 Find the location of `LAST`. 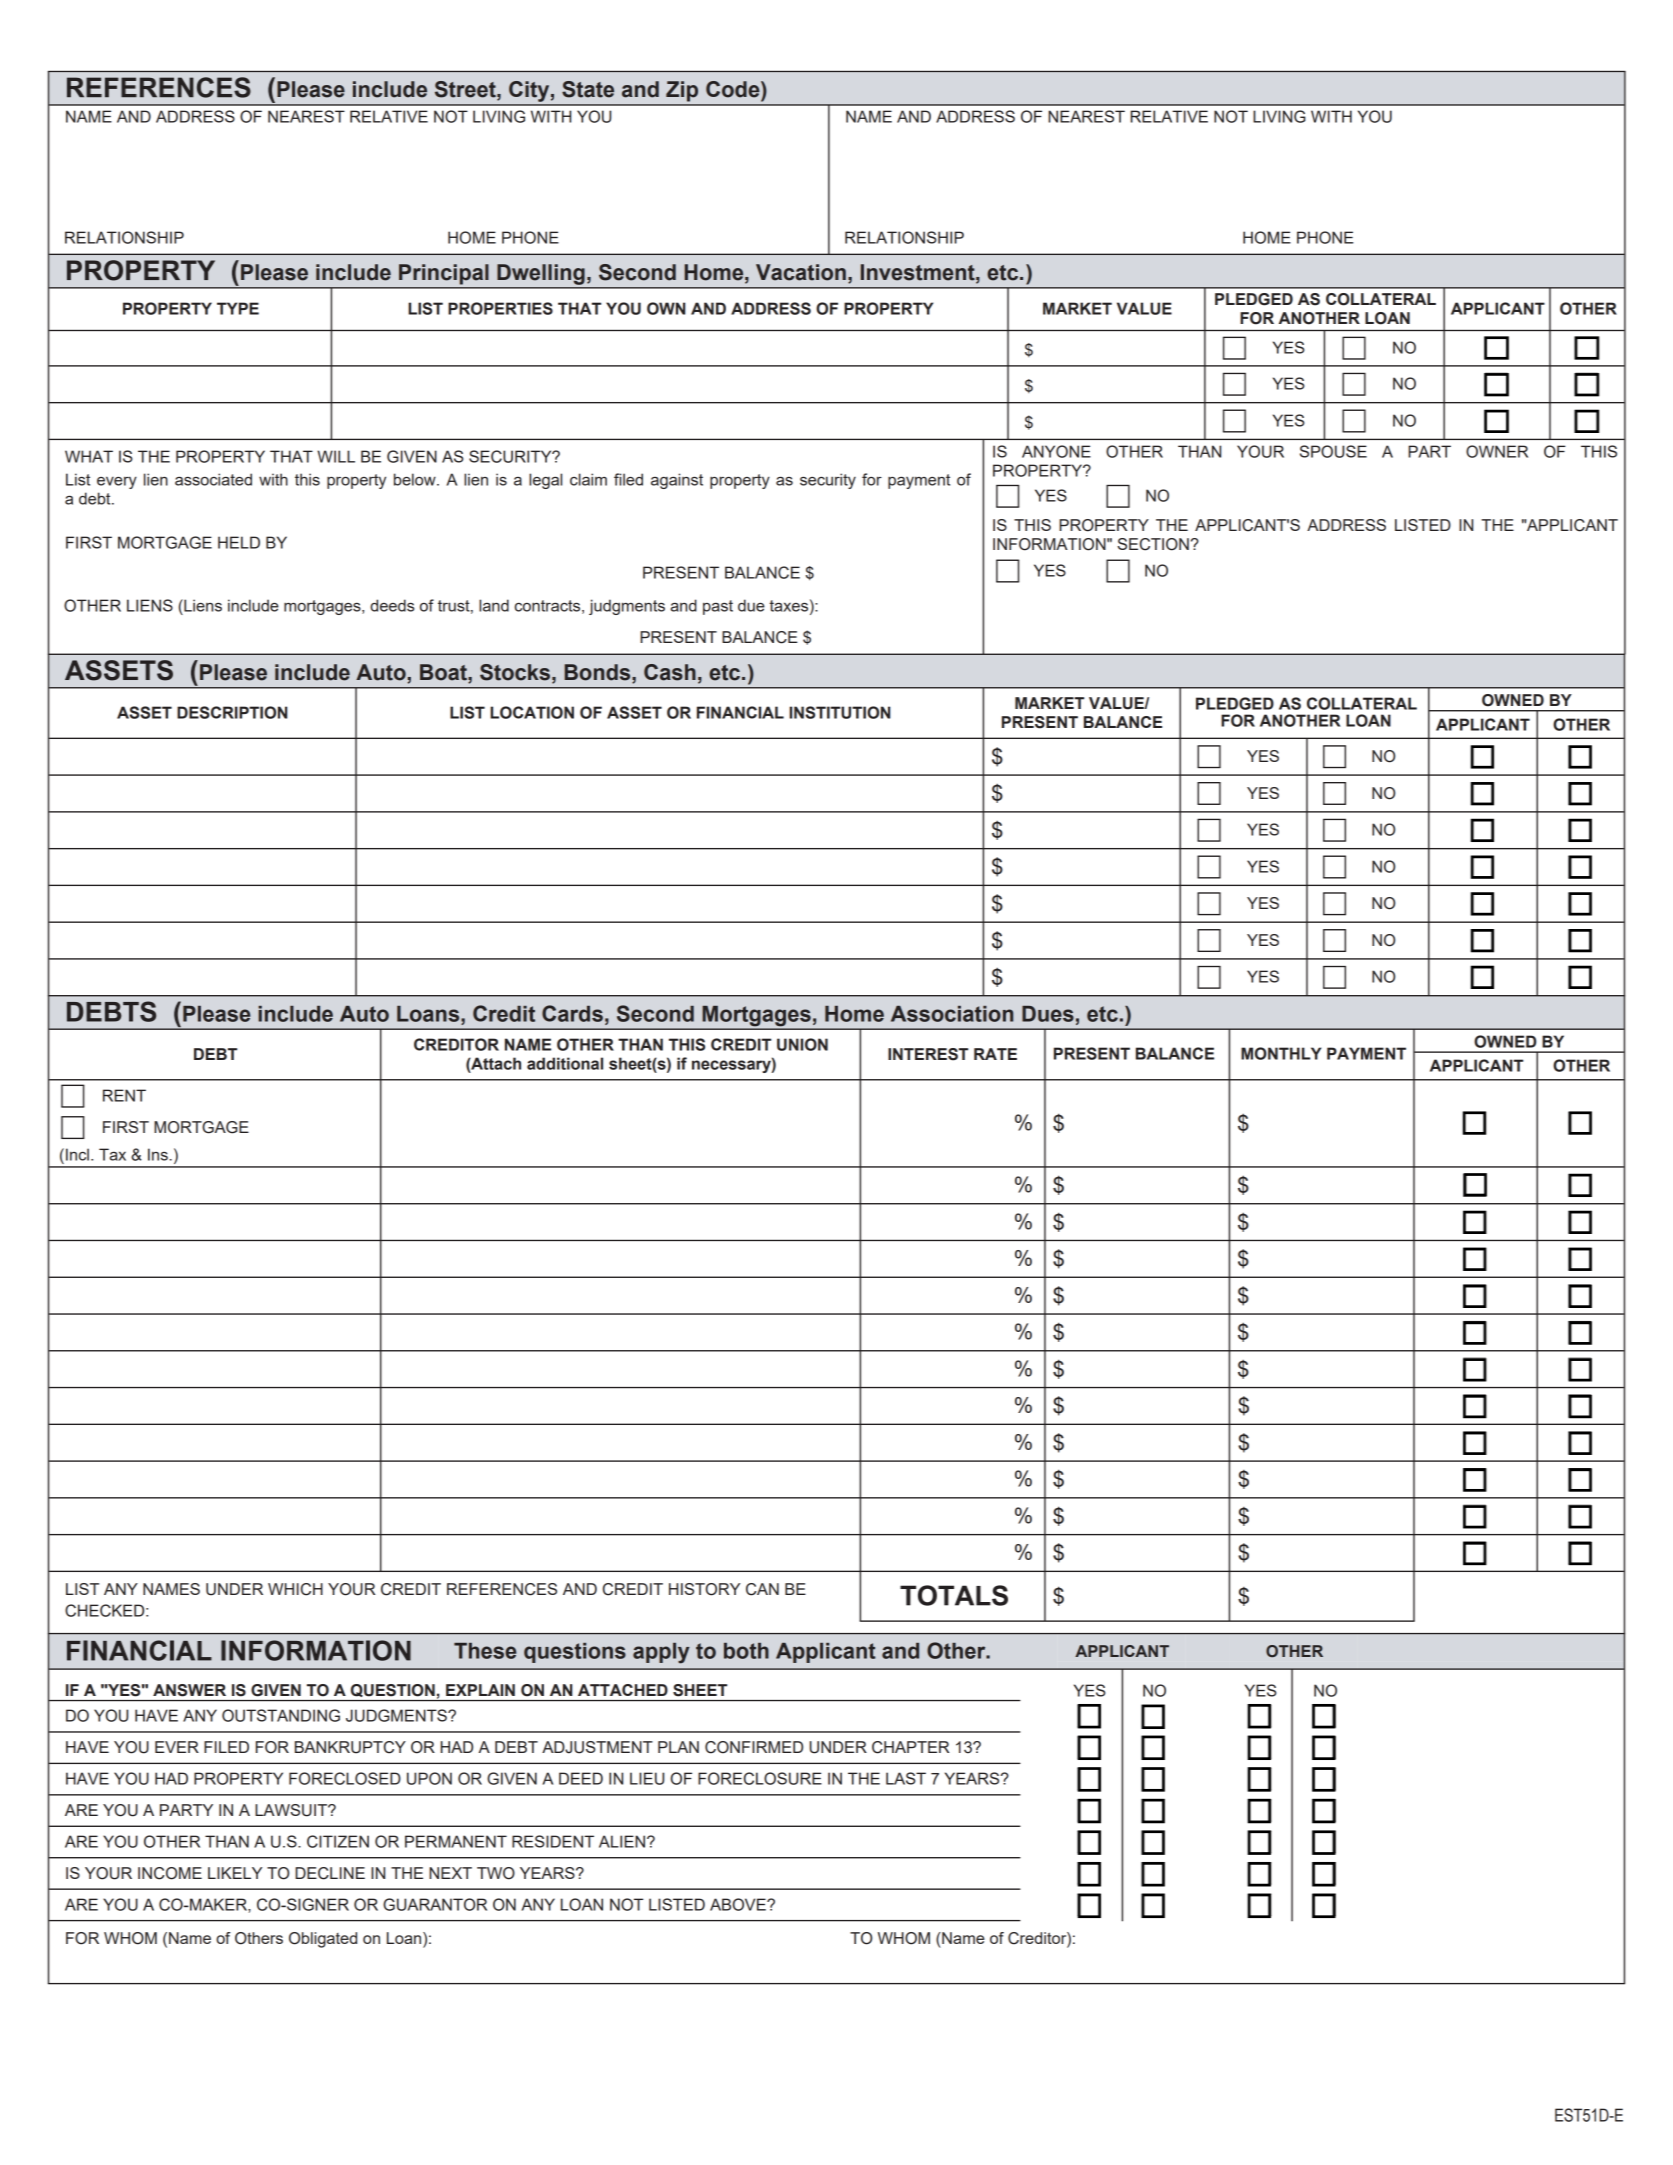

LAST is located at coordinates (906, 1778).
